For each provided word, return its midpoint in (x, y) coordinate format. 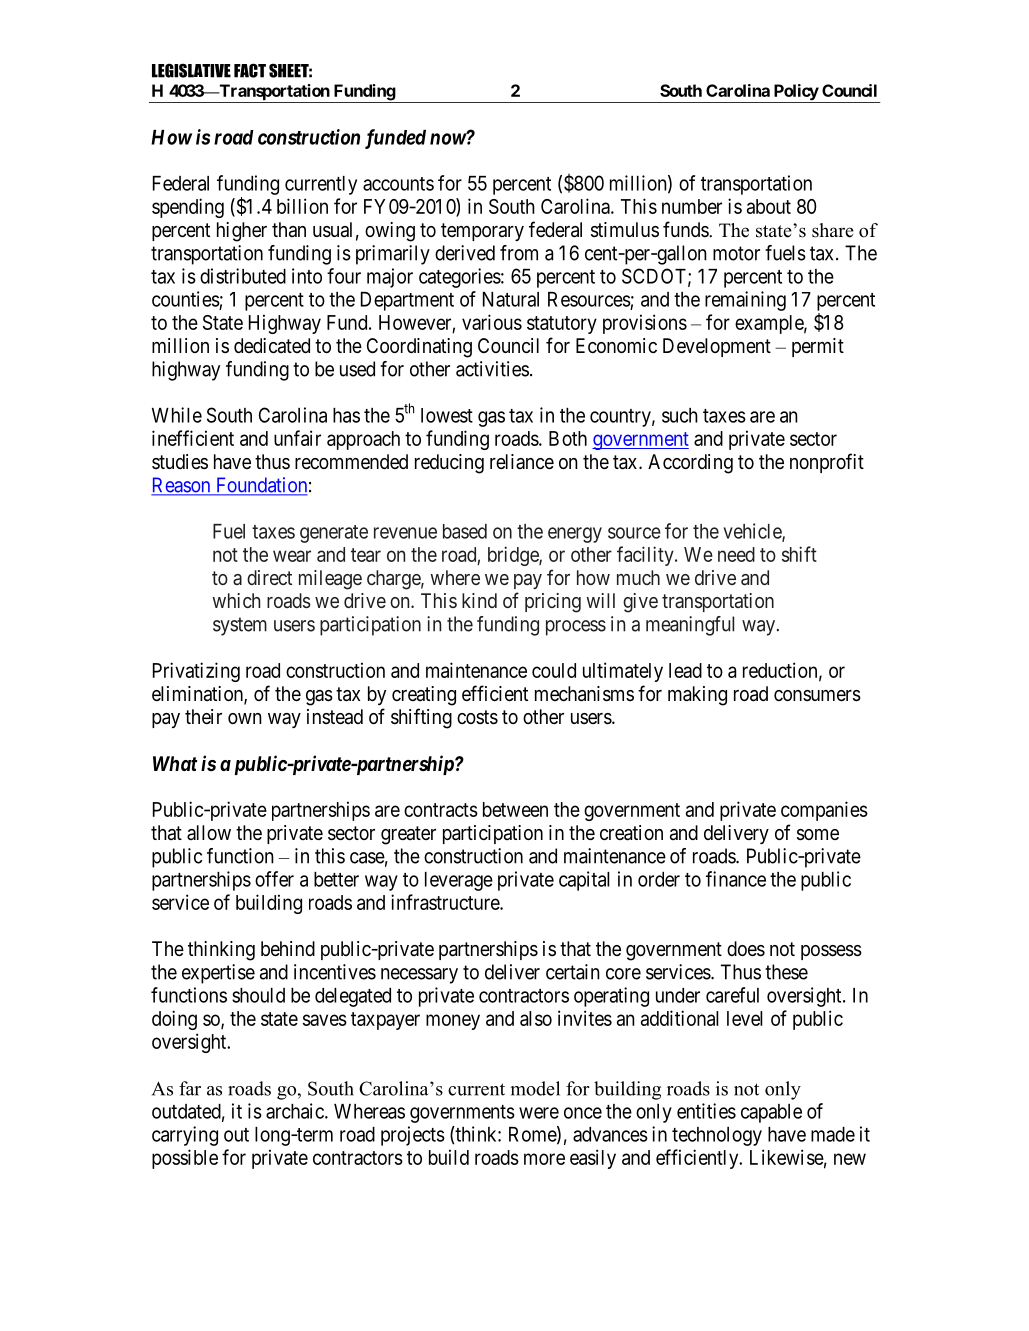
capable (771, 1113)
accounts (398, 184)
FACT (250, 70)
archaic (296, 1111)
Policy (795, 93)
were (539, 1113)
